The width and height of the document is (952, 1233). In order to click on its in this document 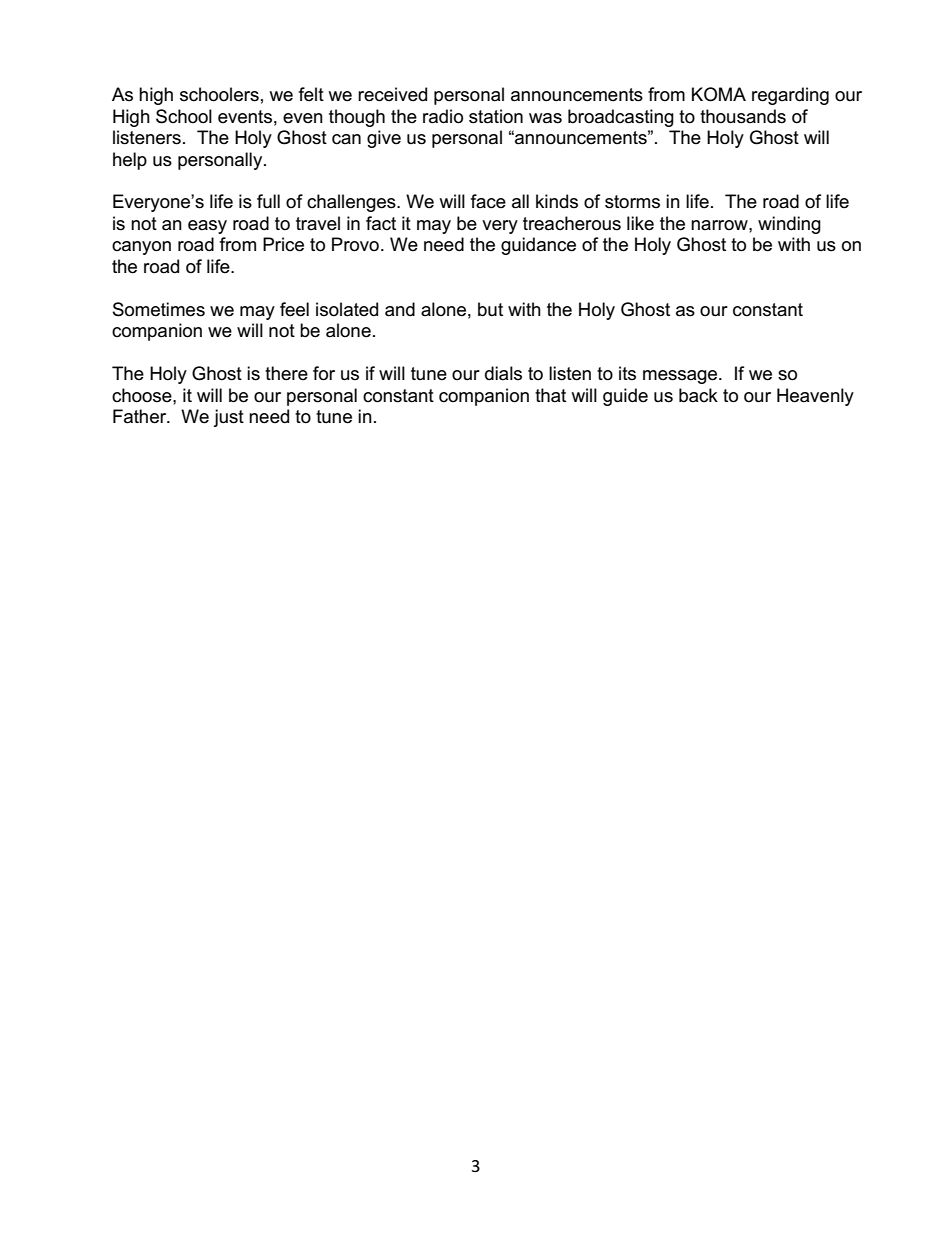, I will do `click(627, 373)`.
